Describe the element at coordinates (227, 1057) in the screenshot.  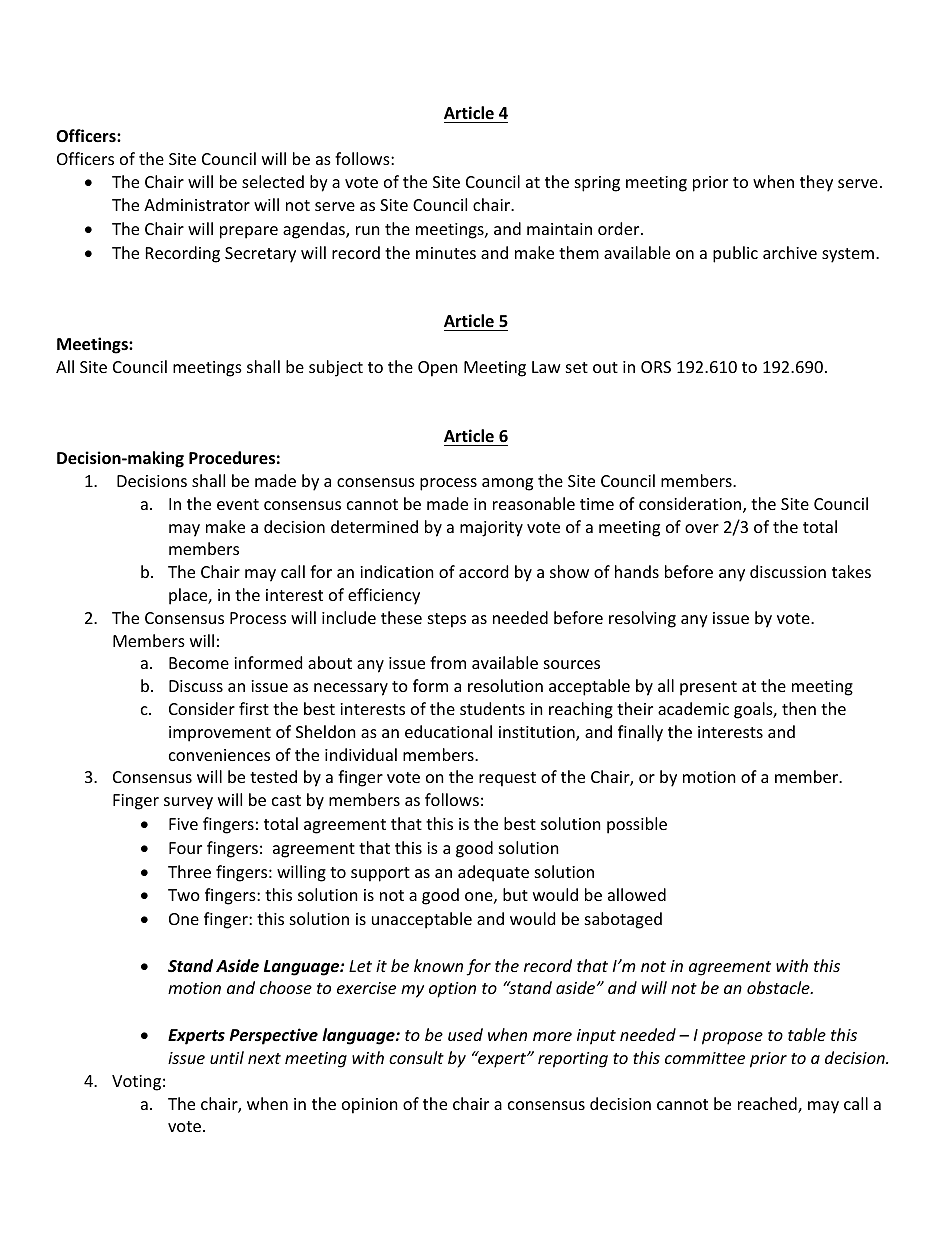
I see `until` at that location.
